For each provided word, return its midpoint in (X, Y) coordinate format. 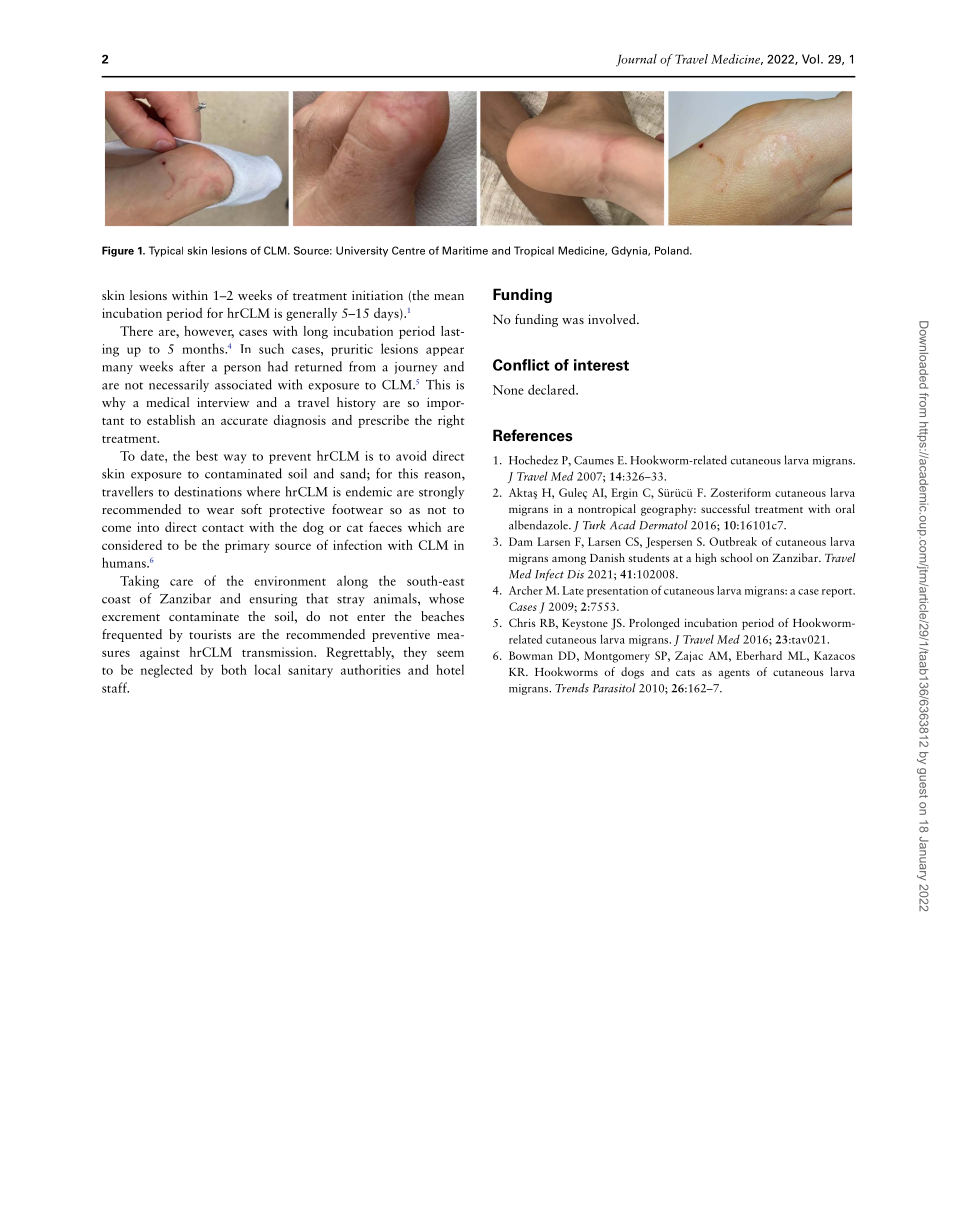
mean (449, 297)
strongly (441, 492)
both (234, 669)
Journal (636, 60)
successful (725, 508)
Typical (166, 251)
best (207, 455)
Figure (118, 251)
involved (613, 319)
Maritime (465, 250)
